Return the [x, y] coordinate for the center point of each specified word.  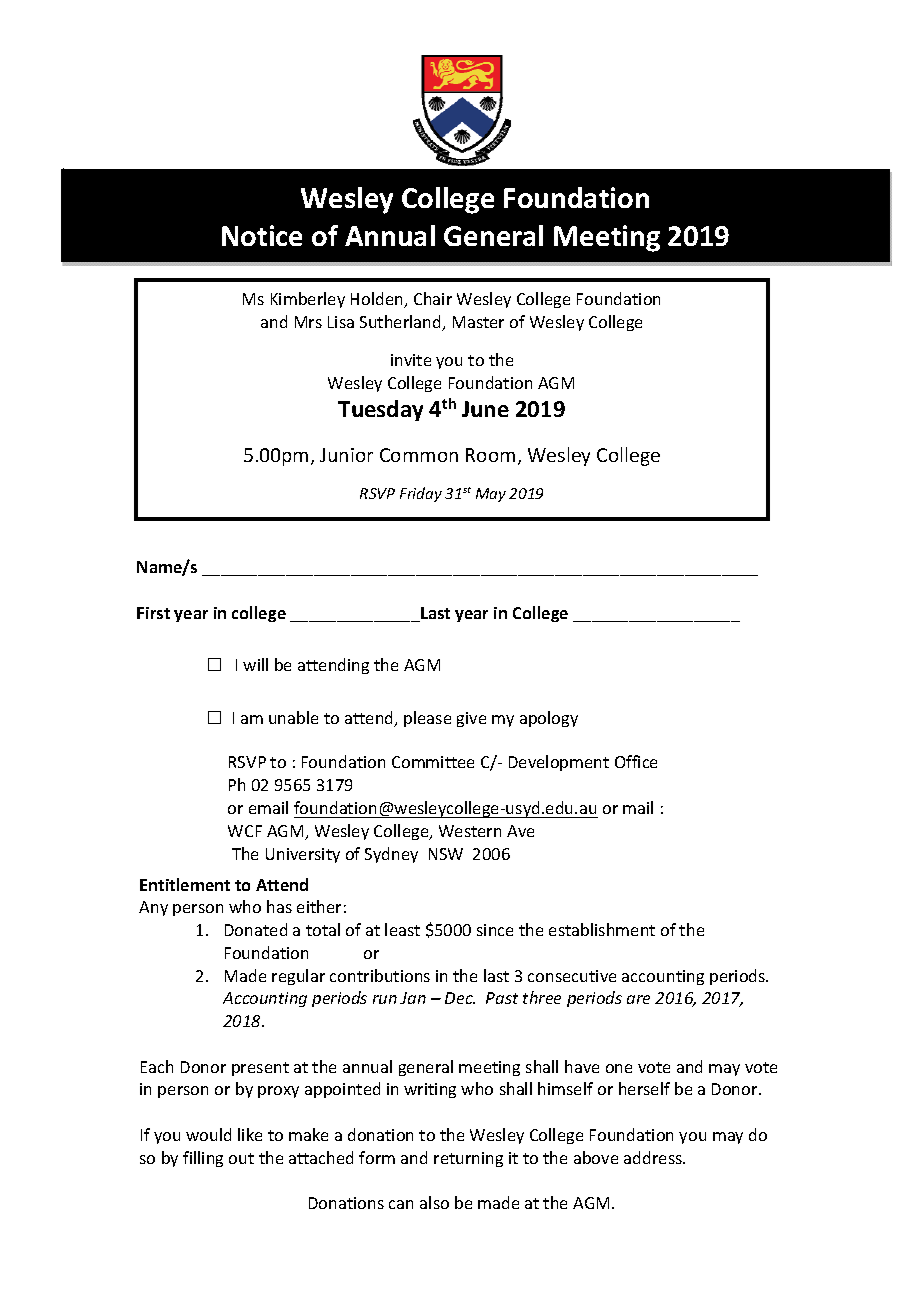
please [427, 719]
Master [478, 322]
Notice [262, 235]
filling [203, 1159]
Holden [378, 300]
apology [549, 719]
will [255, 664]
